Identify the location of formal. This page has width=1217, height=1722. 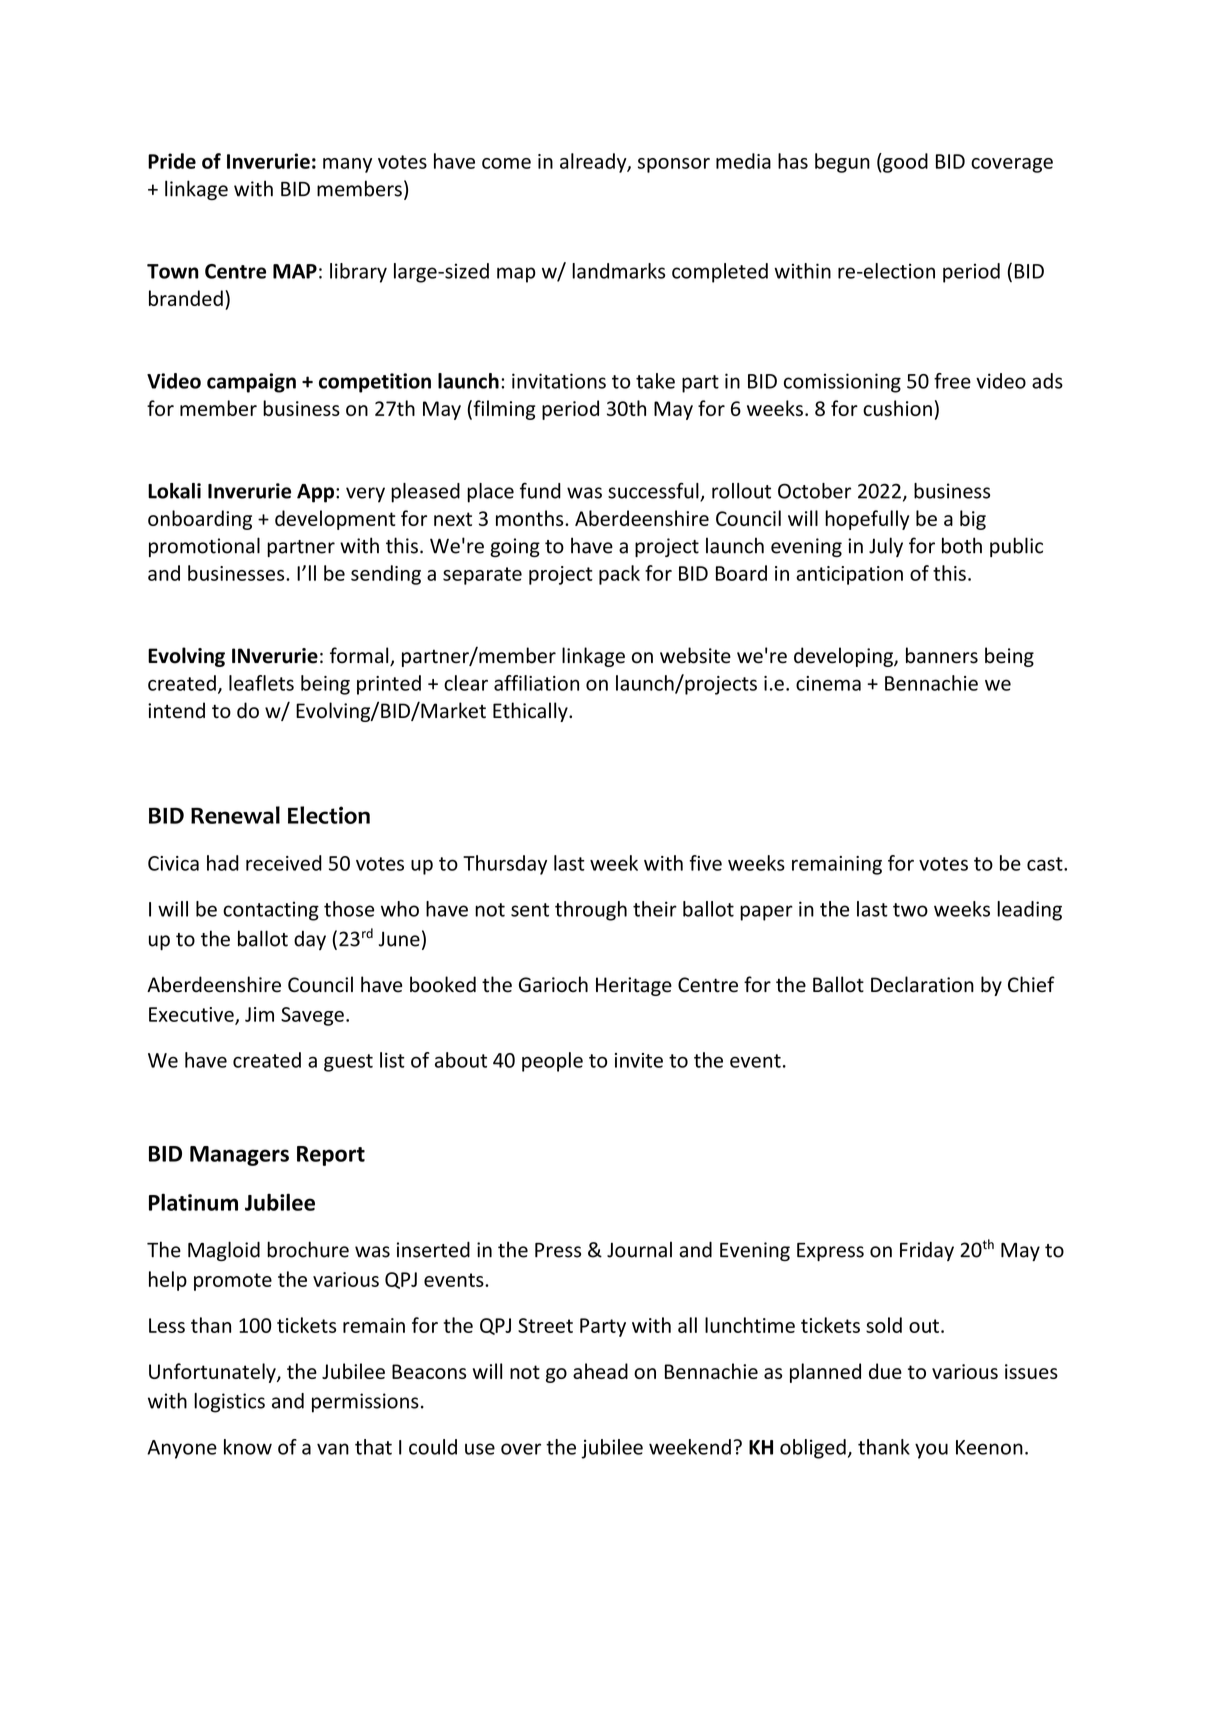
(360, 656).
